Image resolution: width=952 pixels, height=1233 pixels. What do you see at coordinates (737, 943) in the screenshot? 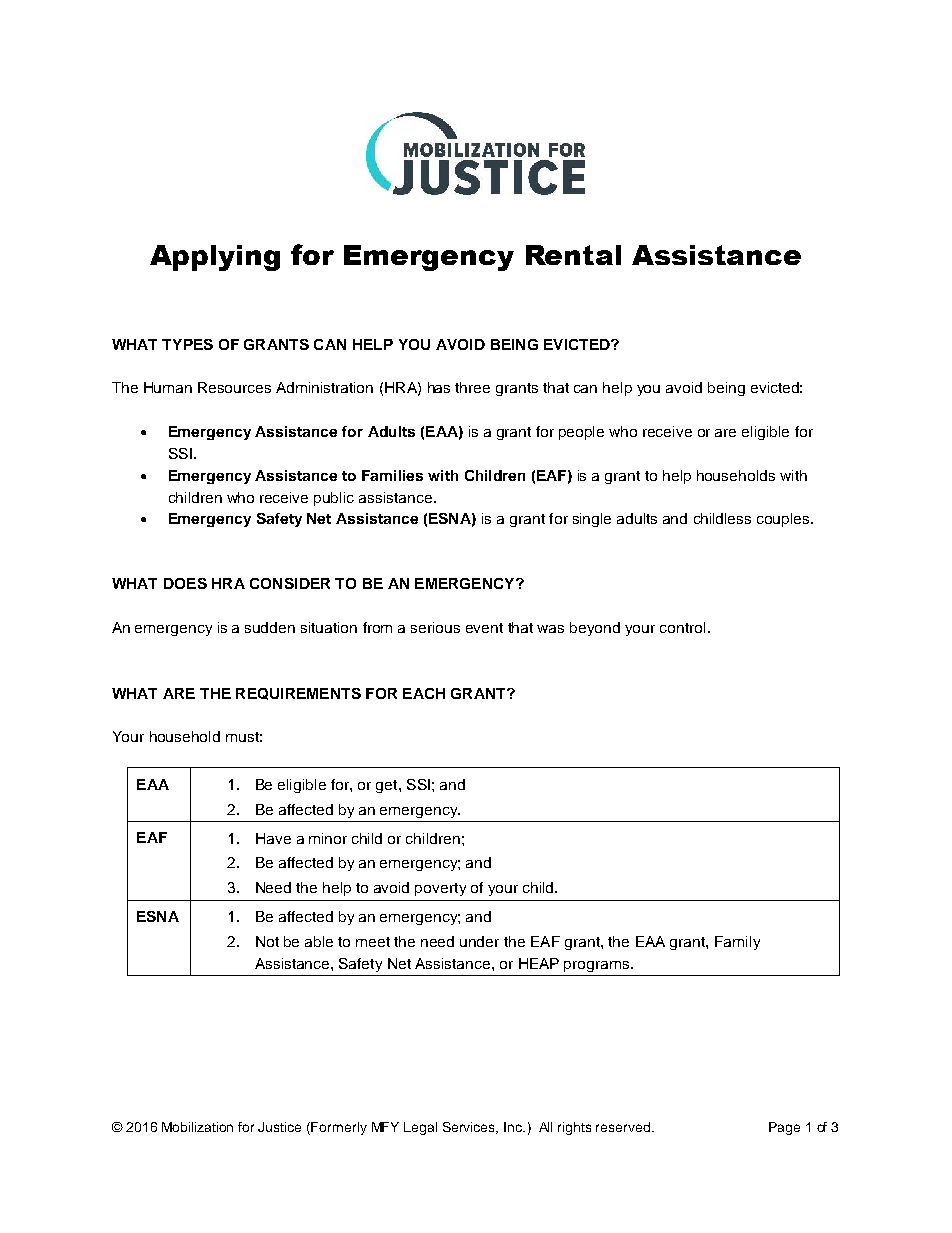
I see `Family` at bounding box center [737, 943].
